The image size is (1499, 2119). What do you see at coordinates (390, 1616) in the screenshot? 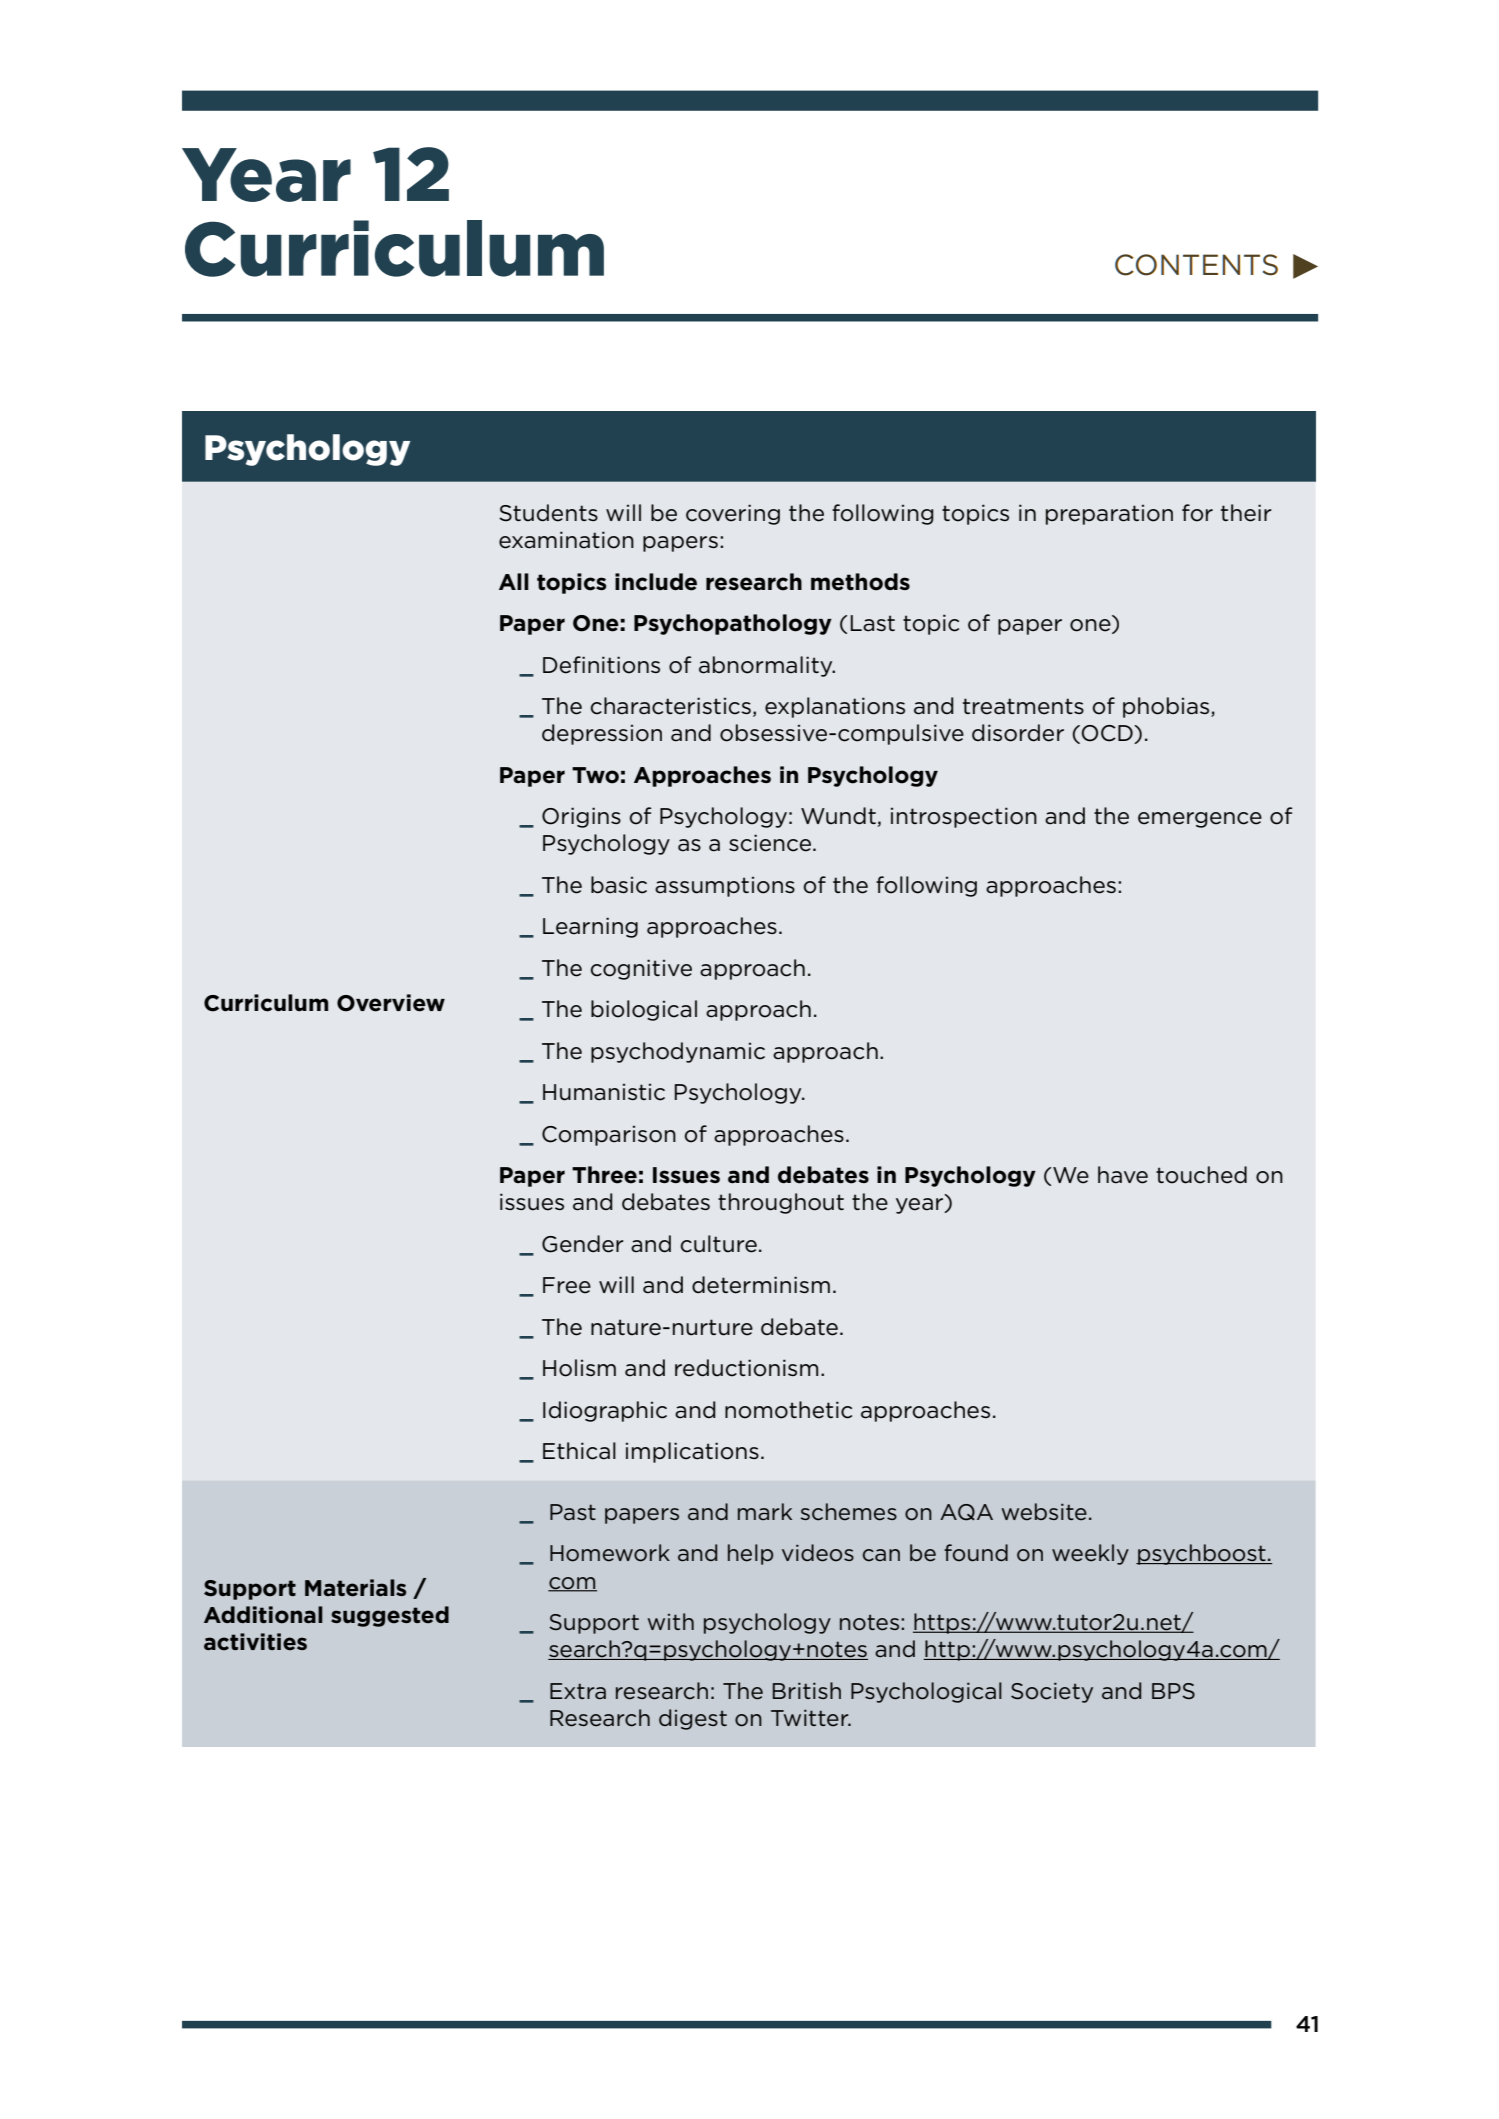
I see `suggested` at bounding box center [390, 1616].
